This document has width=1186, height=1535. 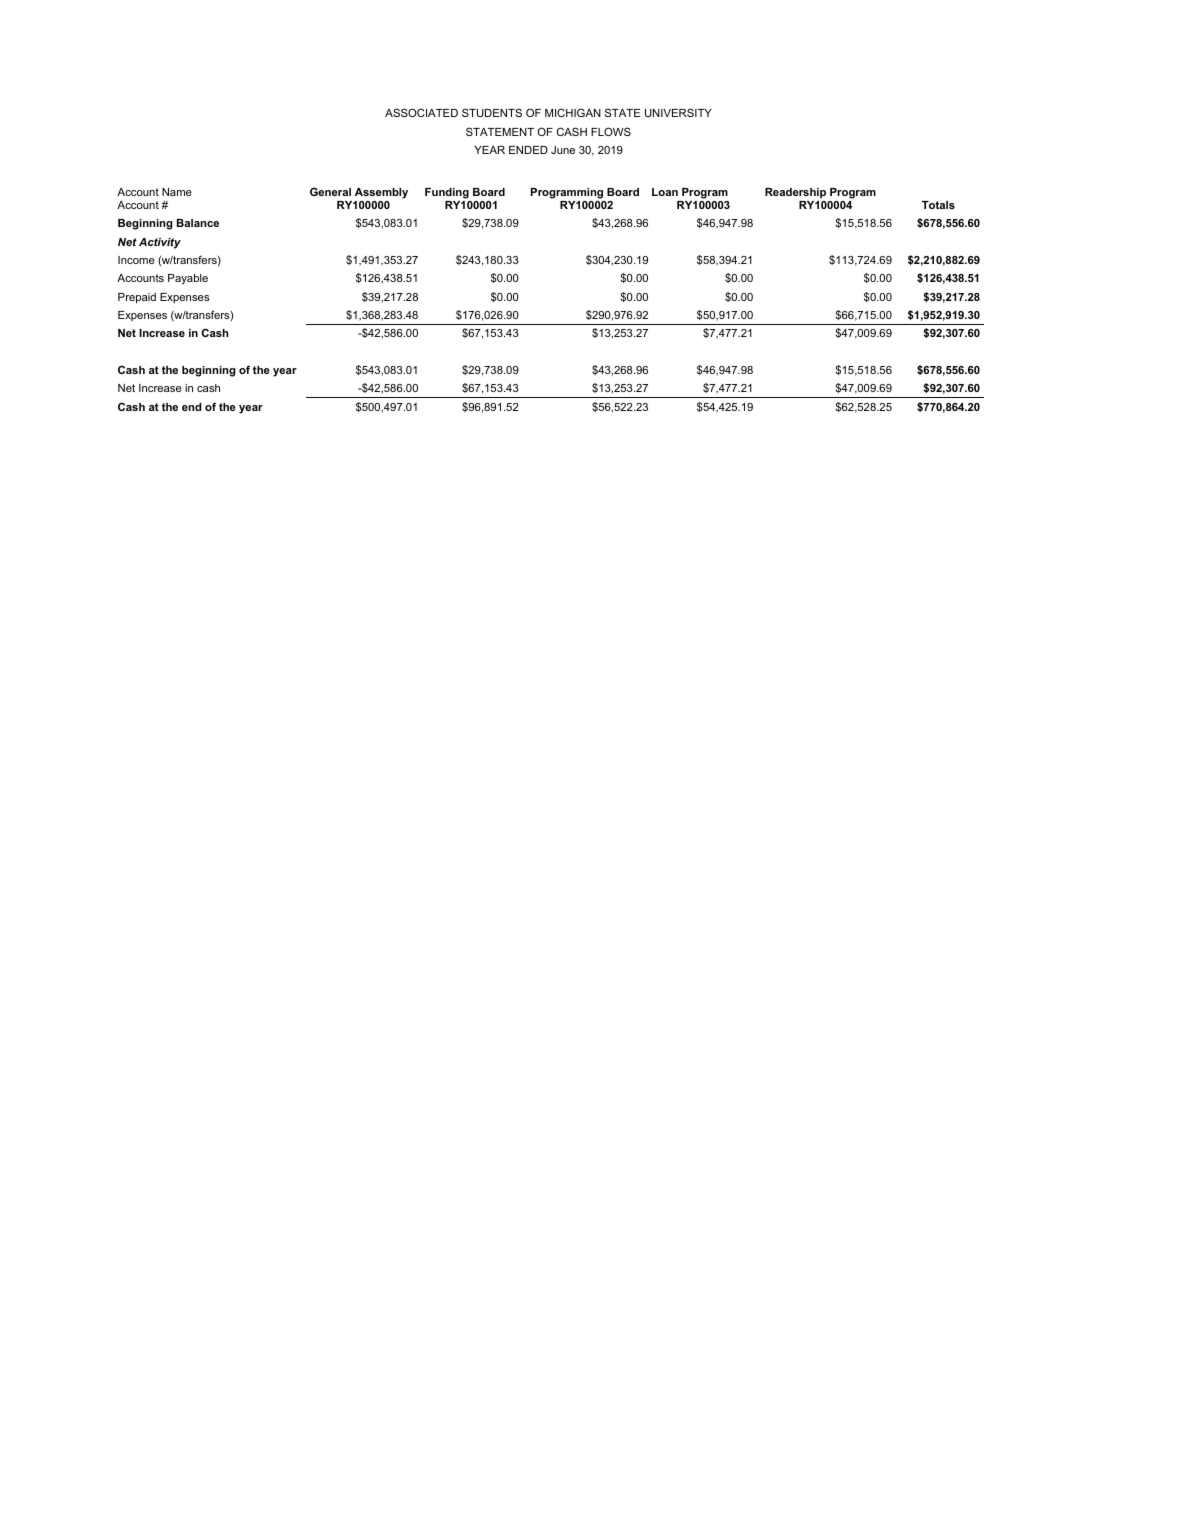 I want to click on Totals, so click(x=938, y=205).
